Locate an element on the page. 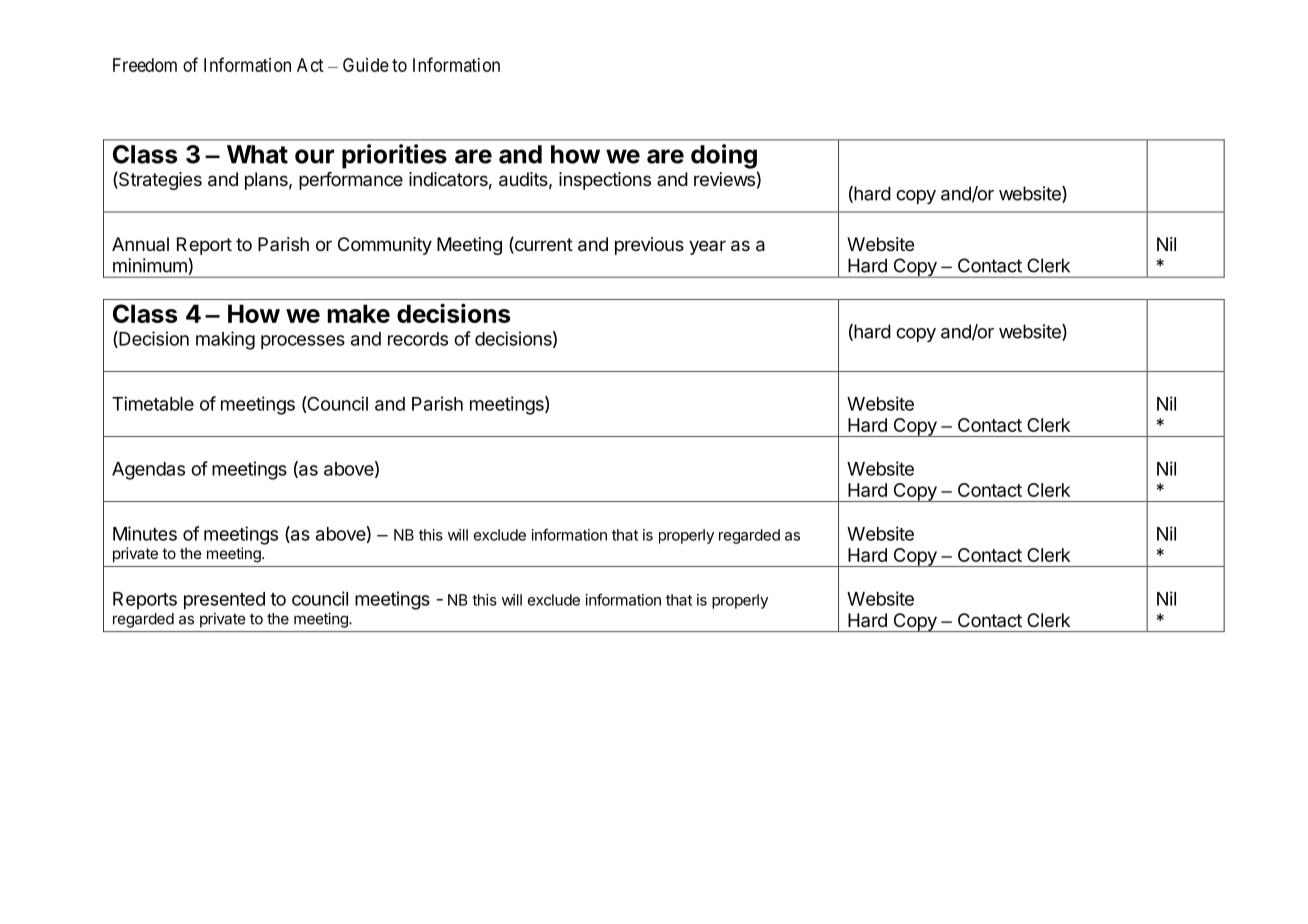 The image size is (1308, 924). records is located at coordinates (418, 339).
